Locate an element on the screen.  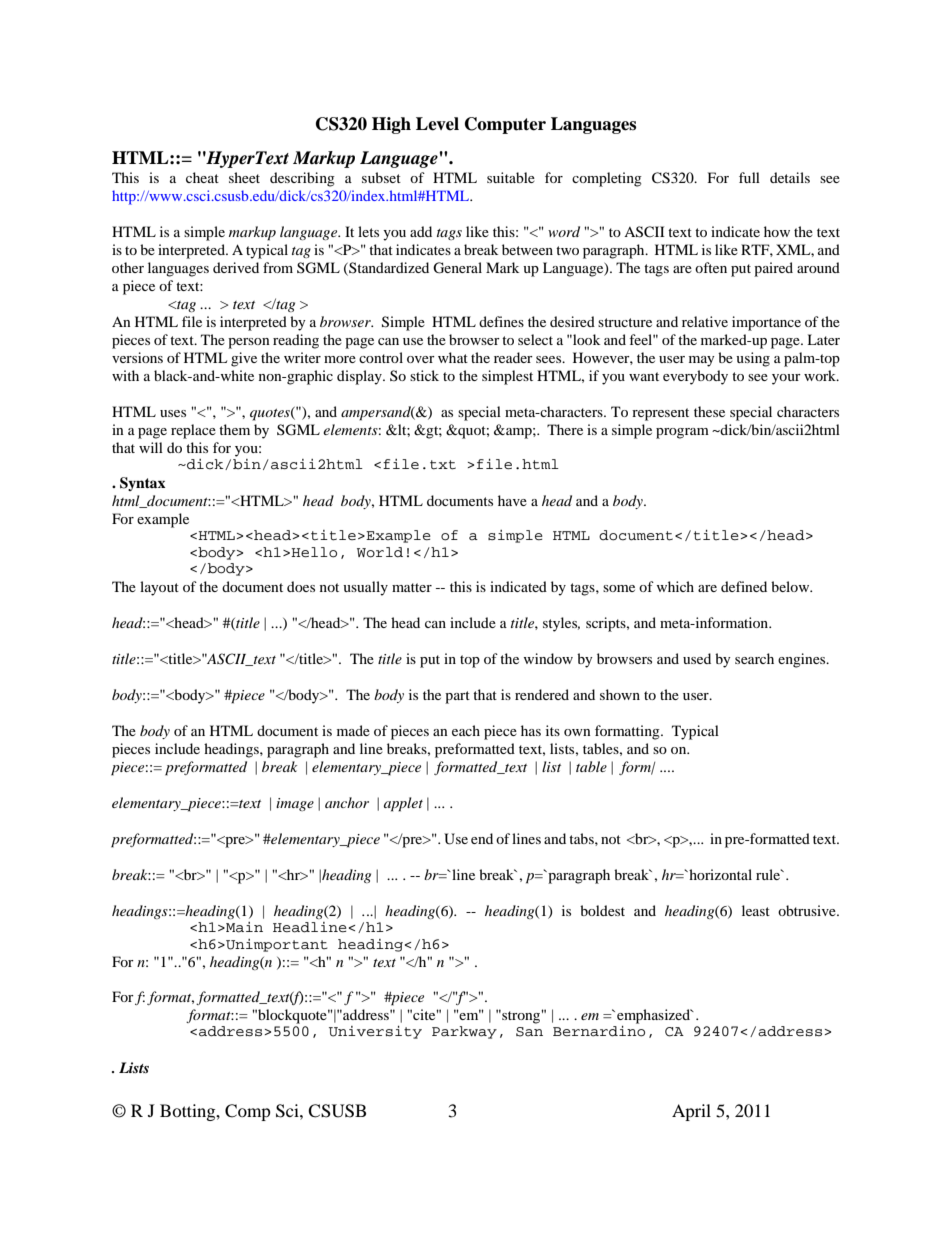
each is located at coordinates (466, 730).
